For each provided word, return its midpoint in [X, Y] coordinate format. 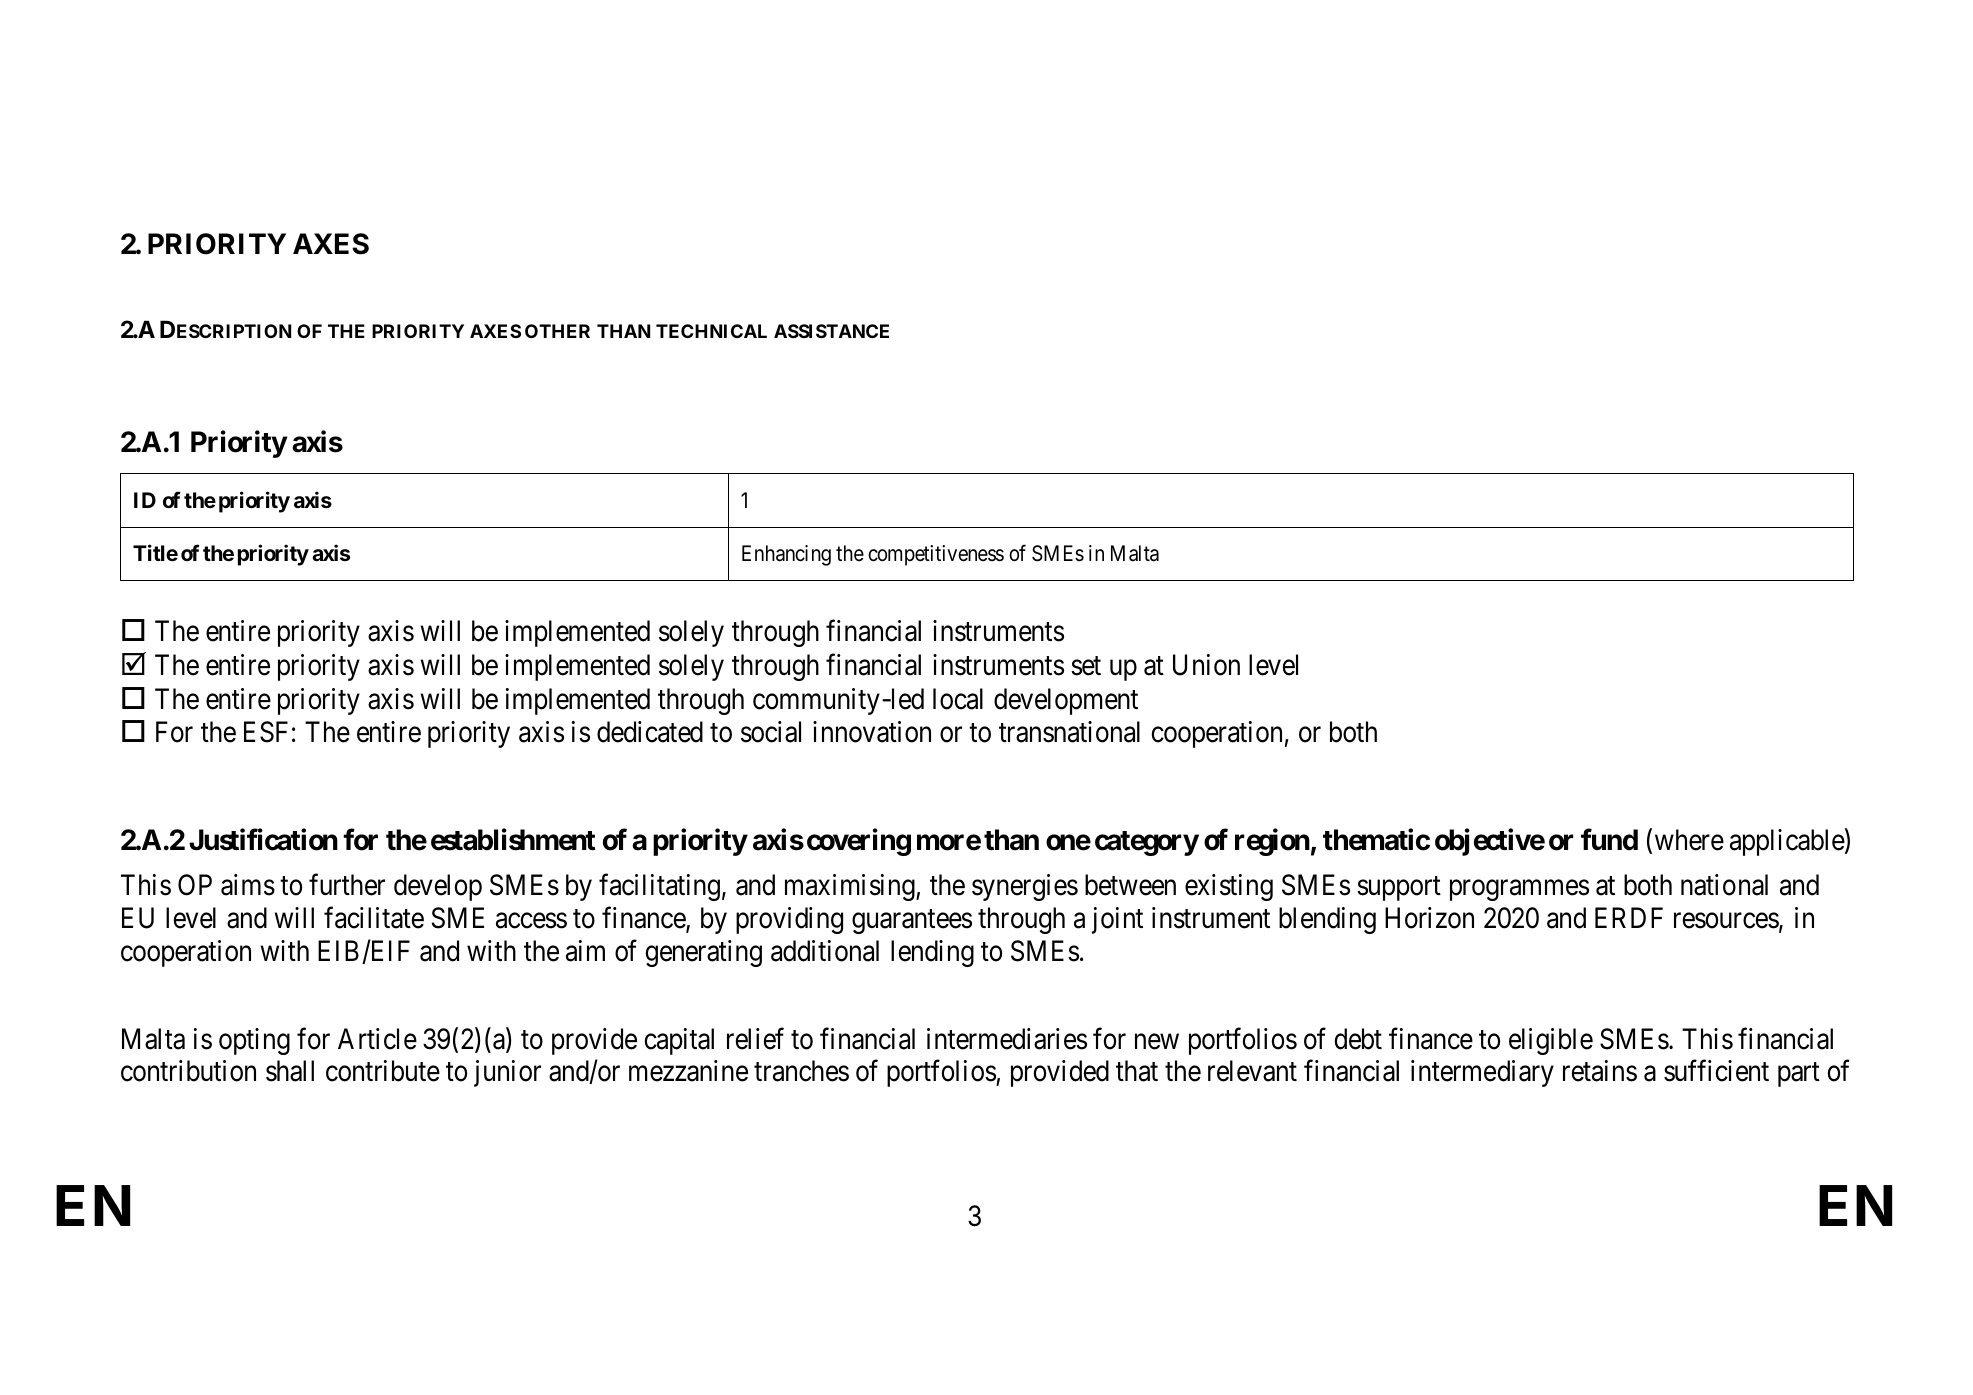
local [958, 699]
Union [1206, 665]
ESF [266, 732]
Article [377, 1039]
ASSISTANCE [831, 331]
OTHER [557, 331]
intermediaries [1007, 1039]
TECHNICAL [711, 331]
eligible [1551, 1041]
